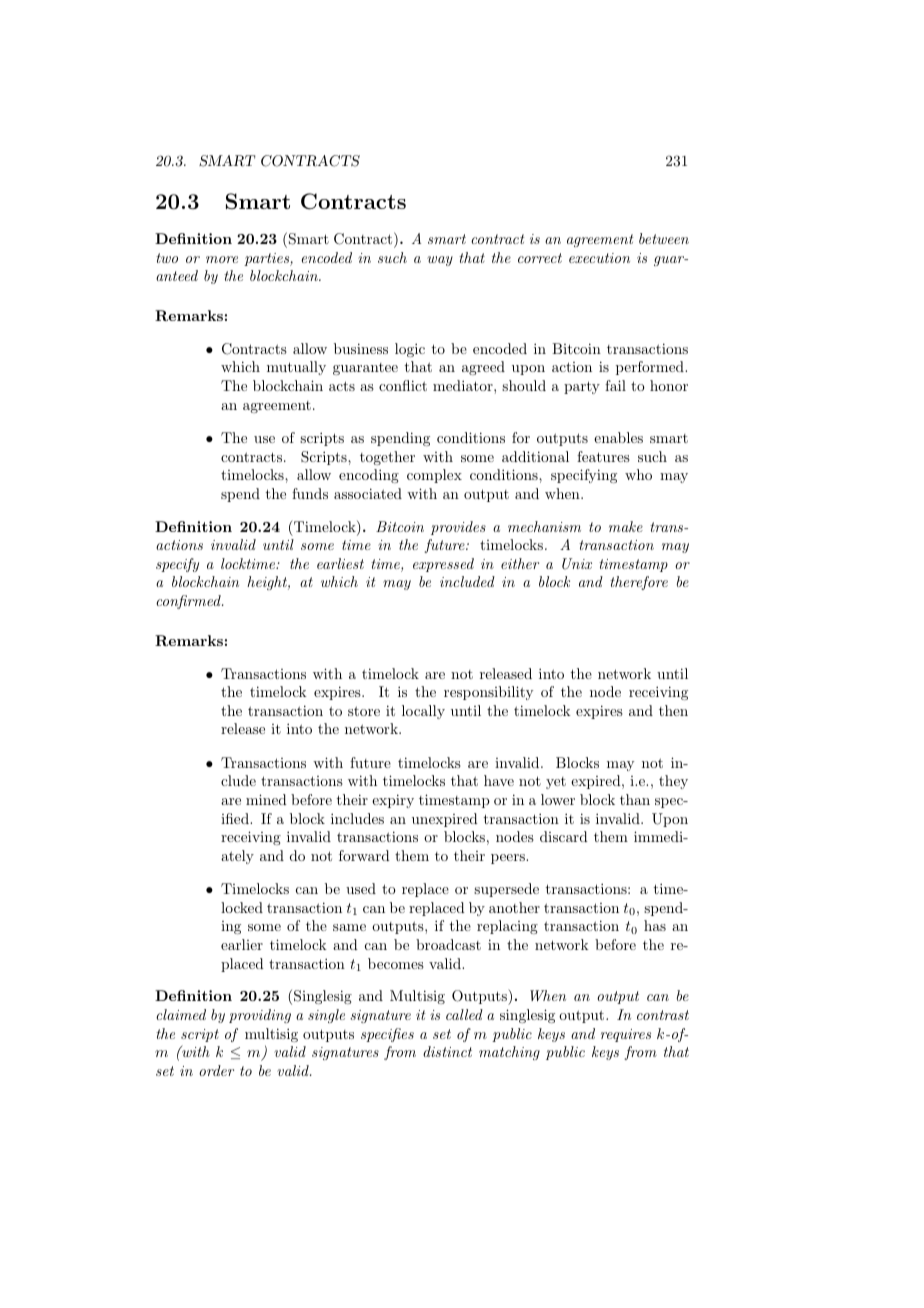 The height and width of the document is (1308, 924). I want to click on provides, so click(458, 528).
